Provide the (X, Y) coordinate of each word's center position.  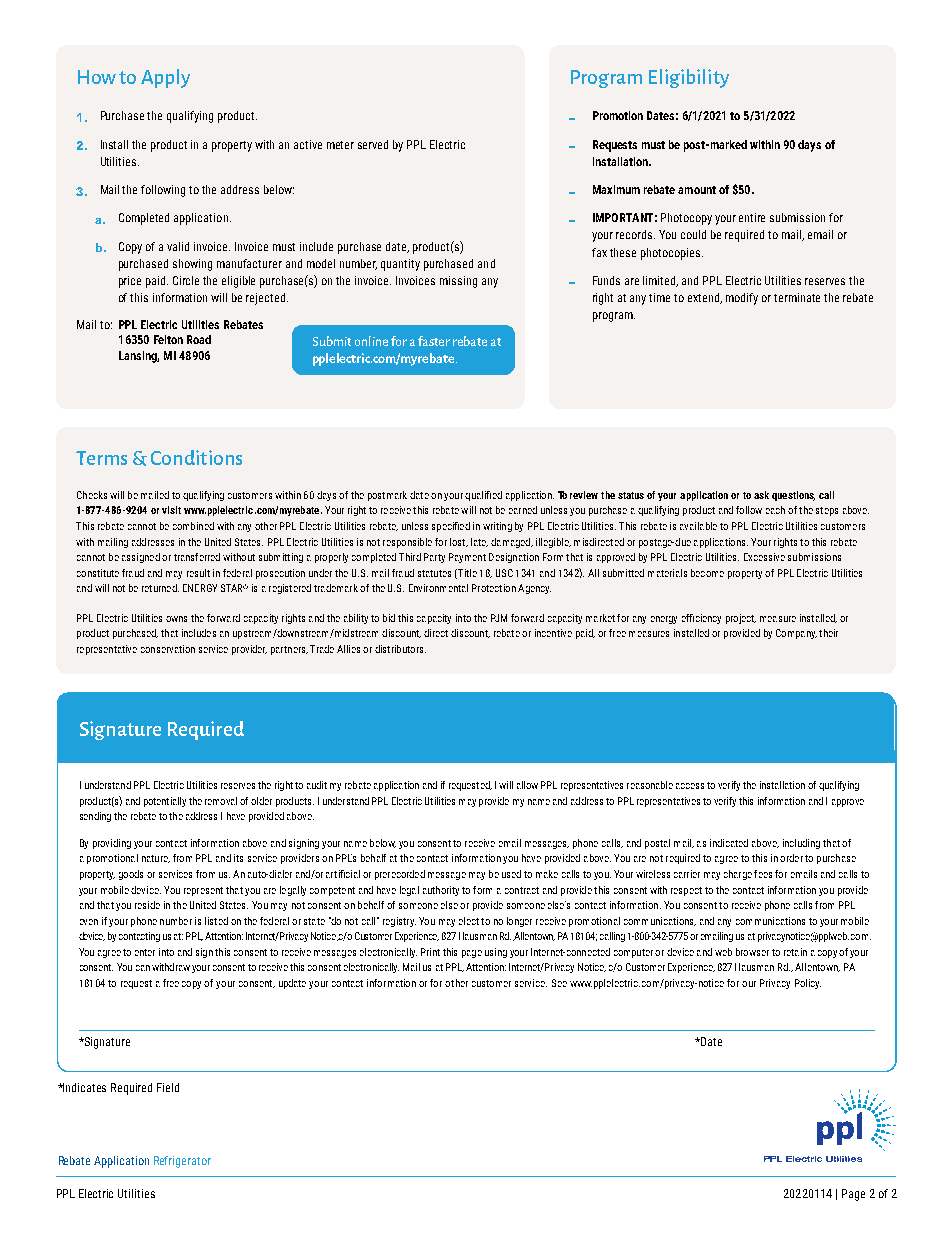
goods (131, 875)
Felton (168, 339)
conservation (168, 649)
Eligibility (689, 78)
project (741, 619)
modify (742, 299)
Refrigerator (182, 1162)
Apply (165, 78)
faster (434, 341)
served (373, 144)
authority (441, 891)
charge (738, 875)
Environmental (438, 588)
